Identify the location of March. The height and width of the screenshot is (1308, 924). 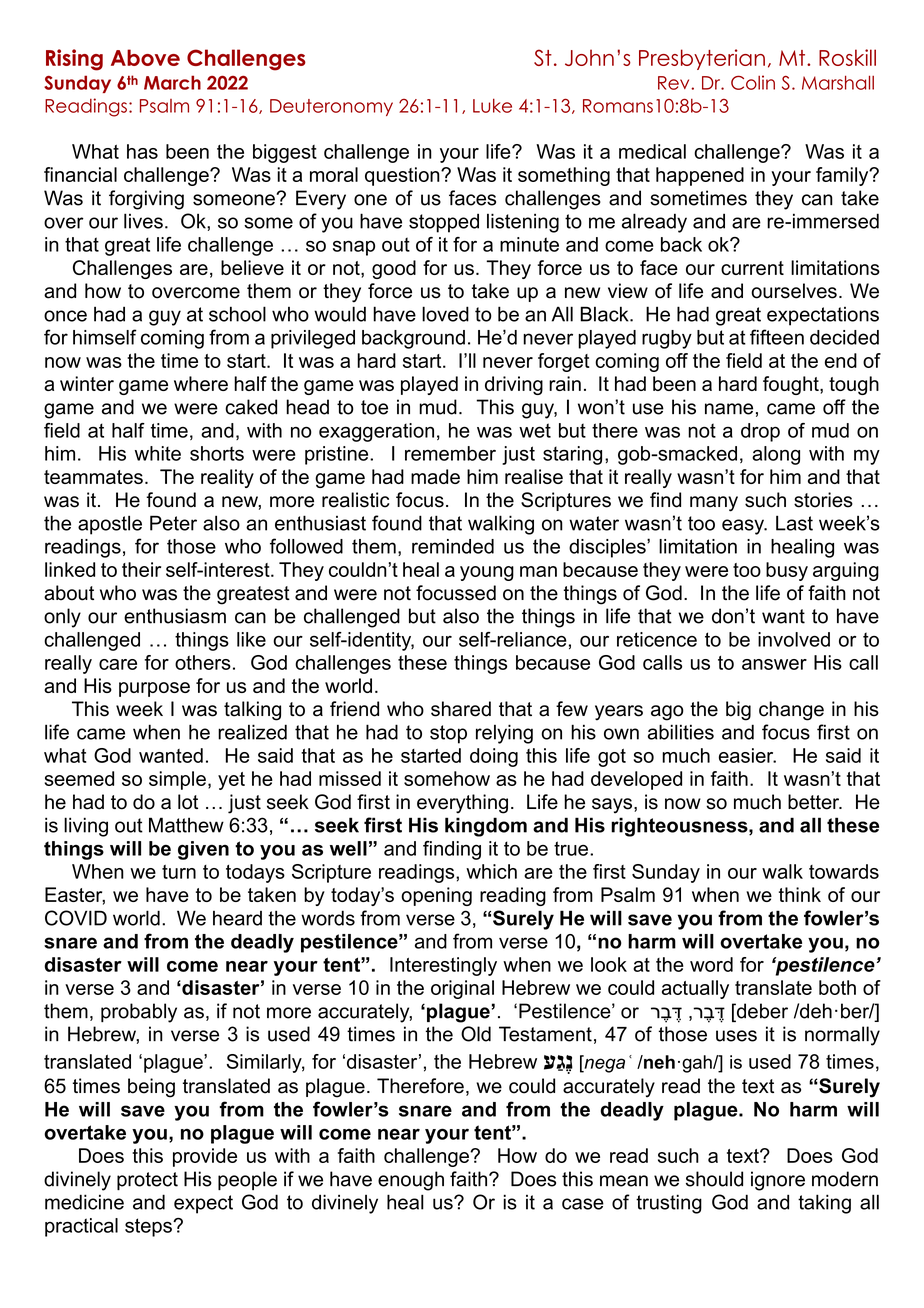
(172, 82).
